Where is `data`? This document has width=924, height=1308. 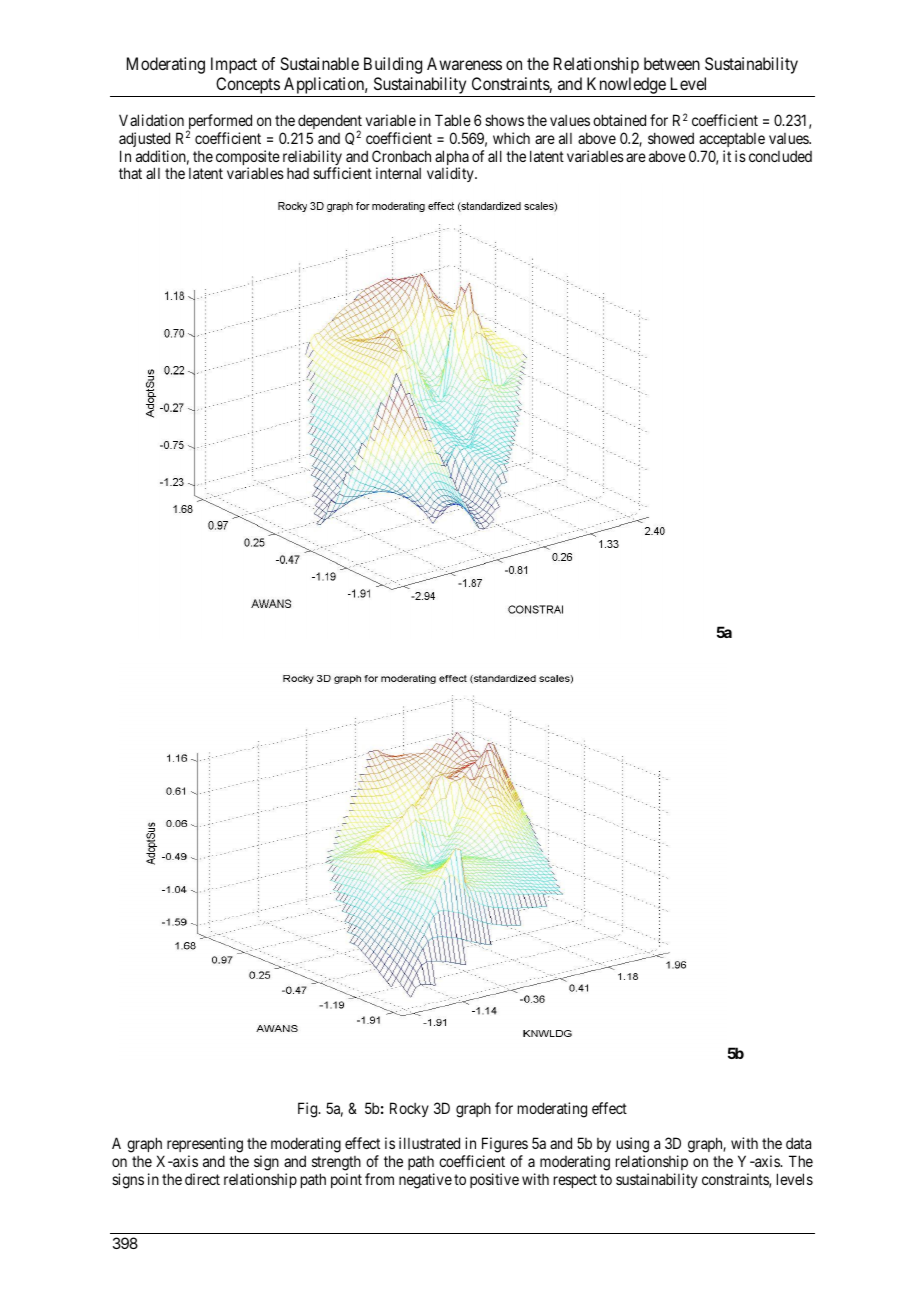 data is located at coordinates (798, 1143).
